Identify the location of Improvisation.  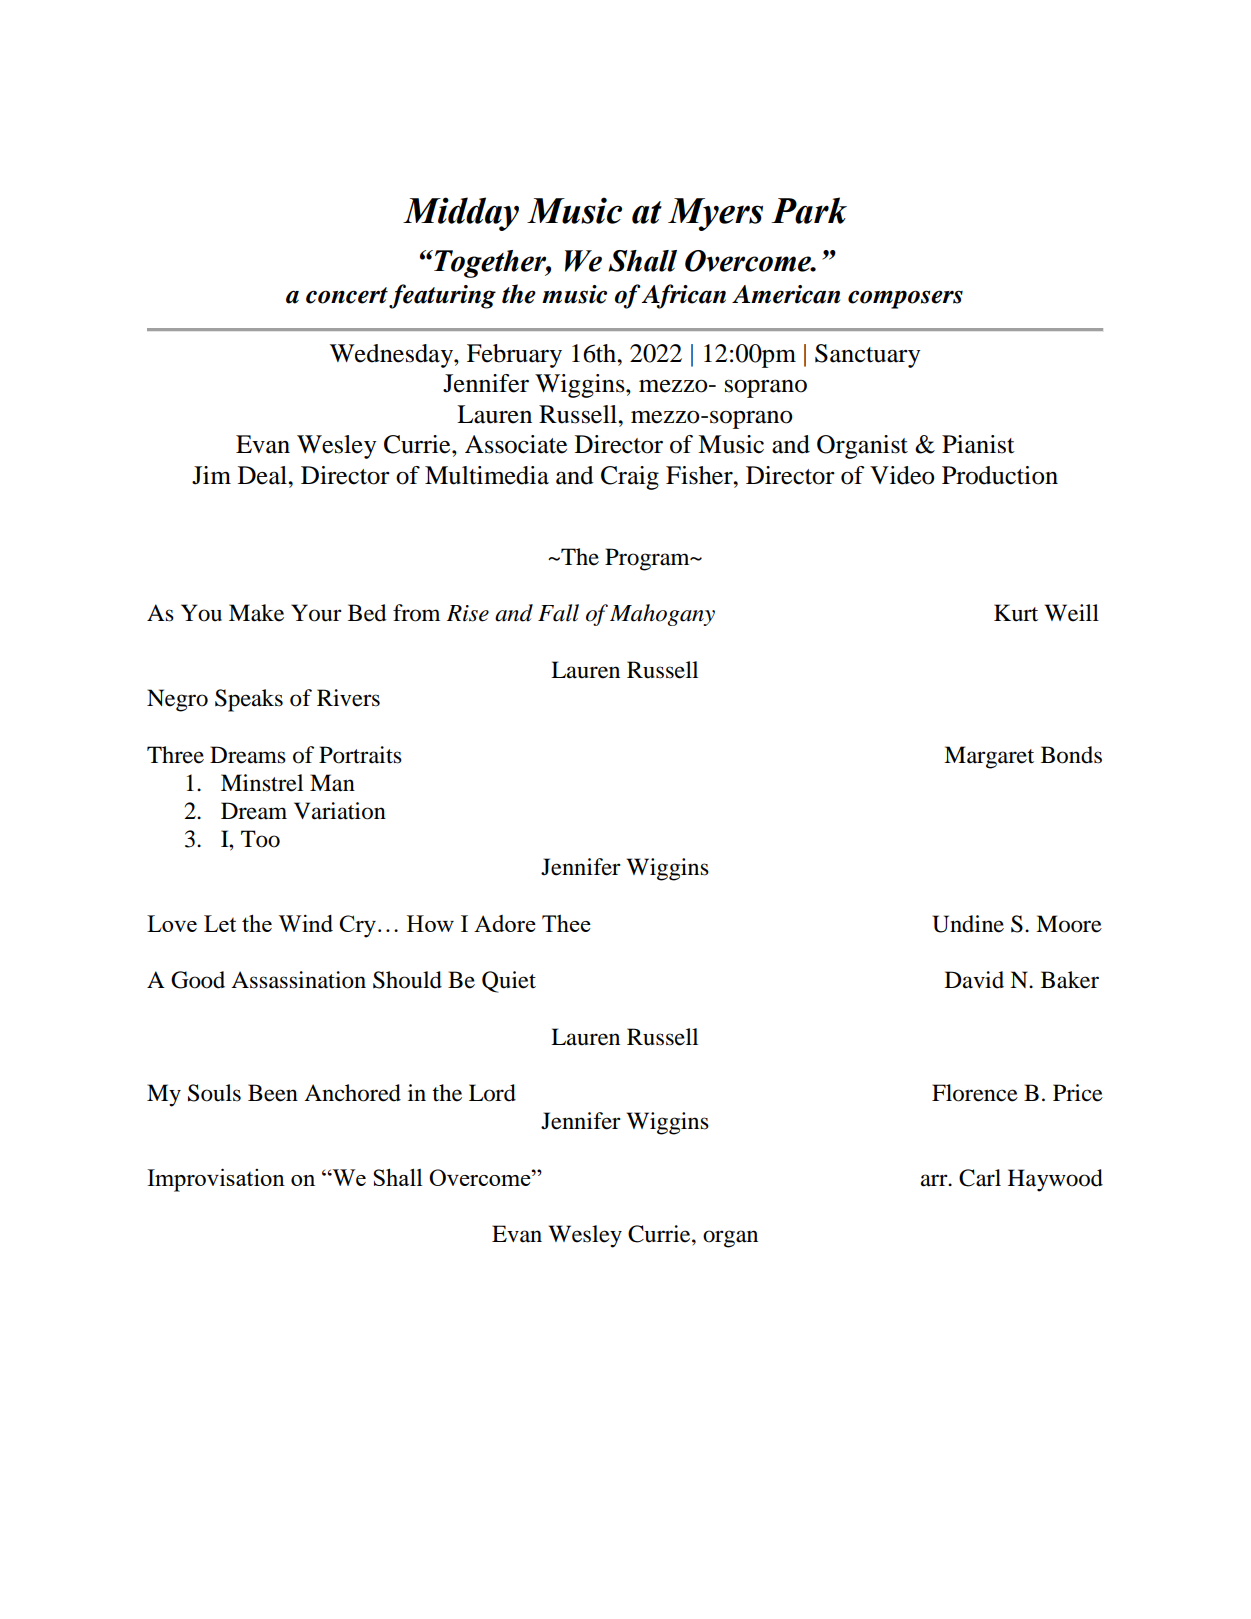
(216, 1180).
